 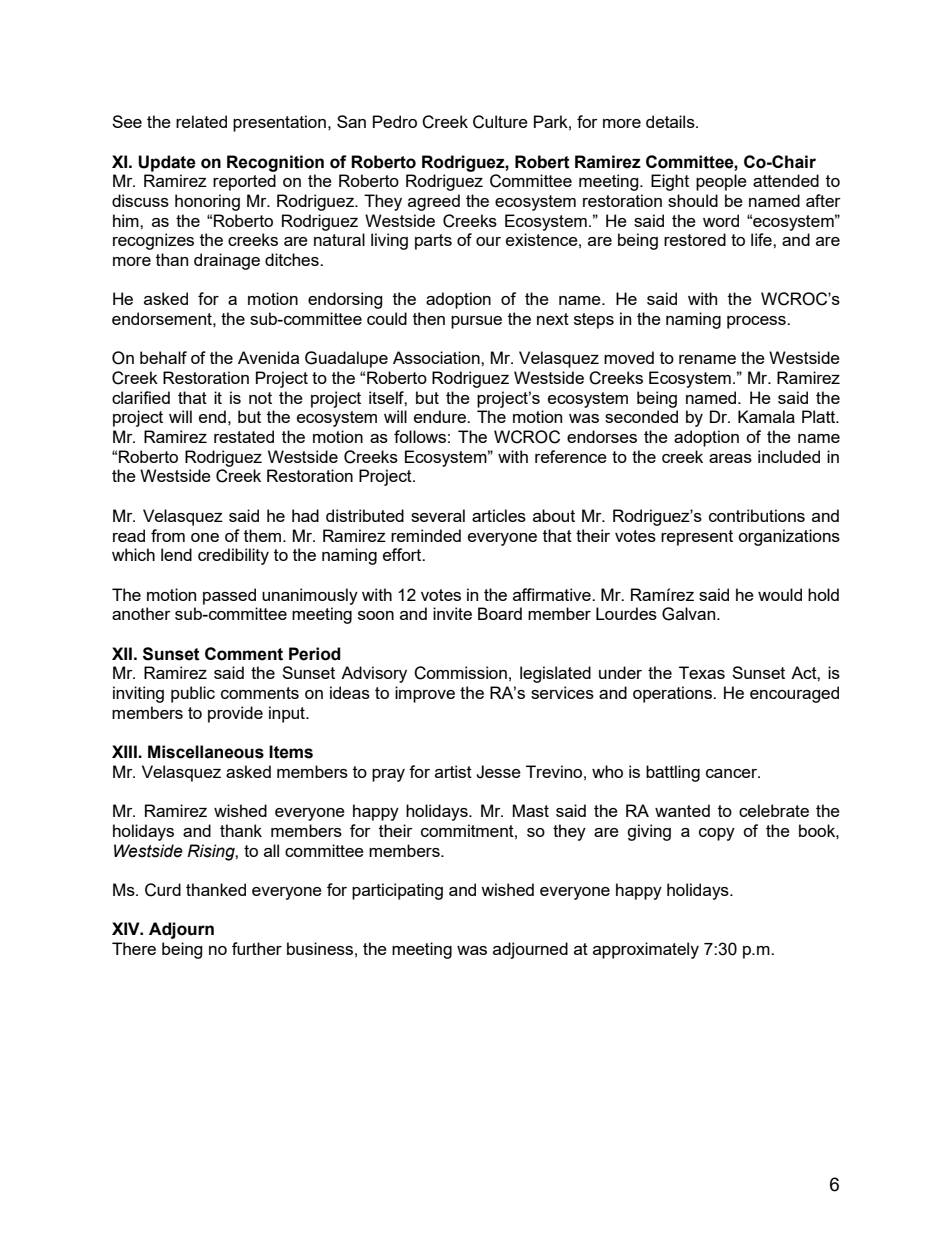 What do you see at coordinates (730, 458) in the screenshot?
I see `areas` at bounding box center [730, 458].
